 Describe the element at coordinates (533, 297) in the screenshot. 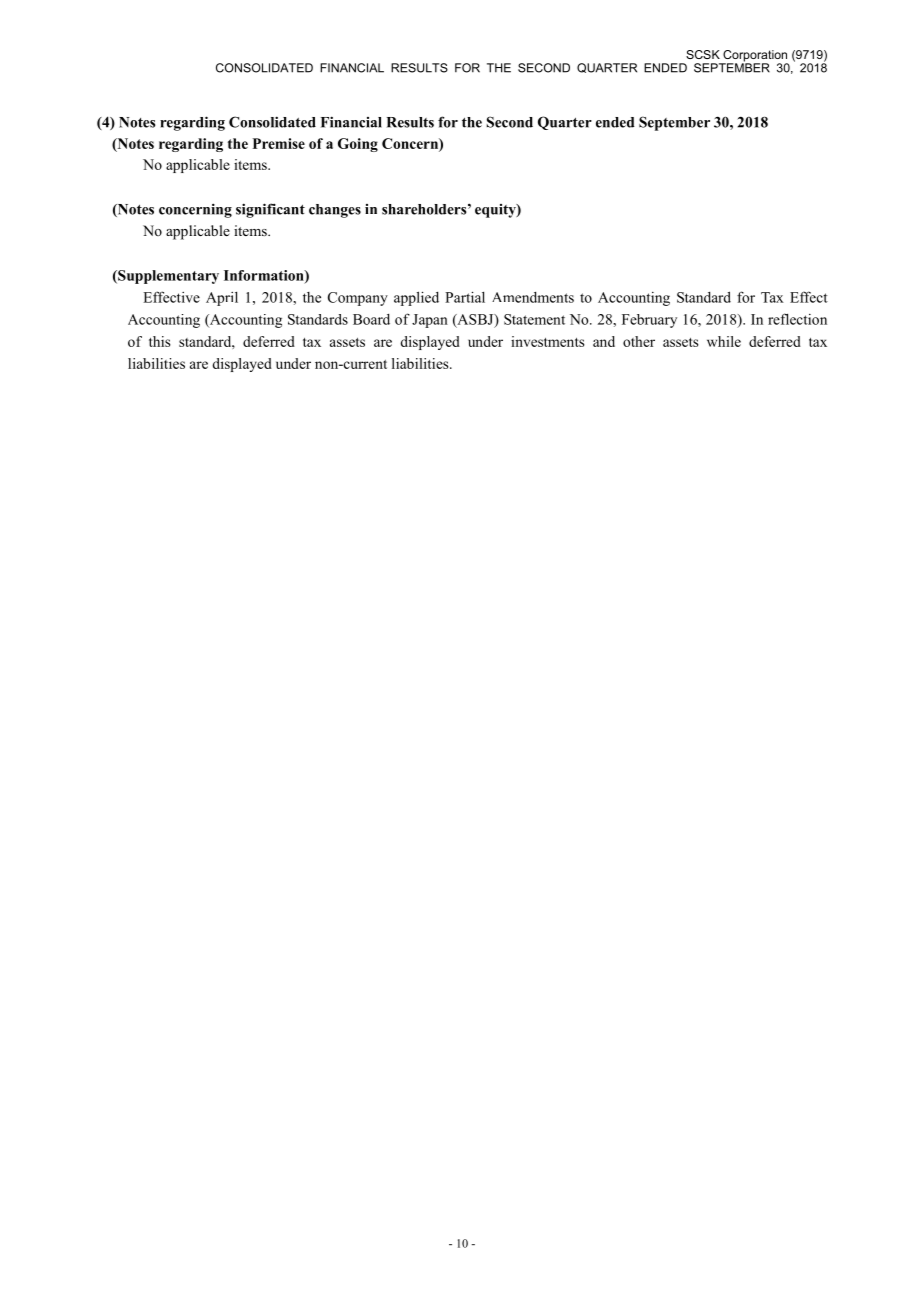

I see `Amendments` at that location.
